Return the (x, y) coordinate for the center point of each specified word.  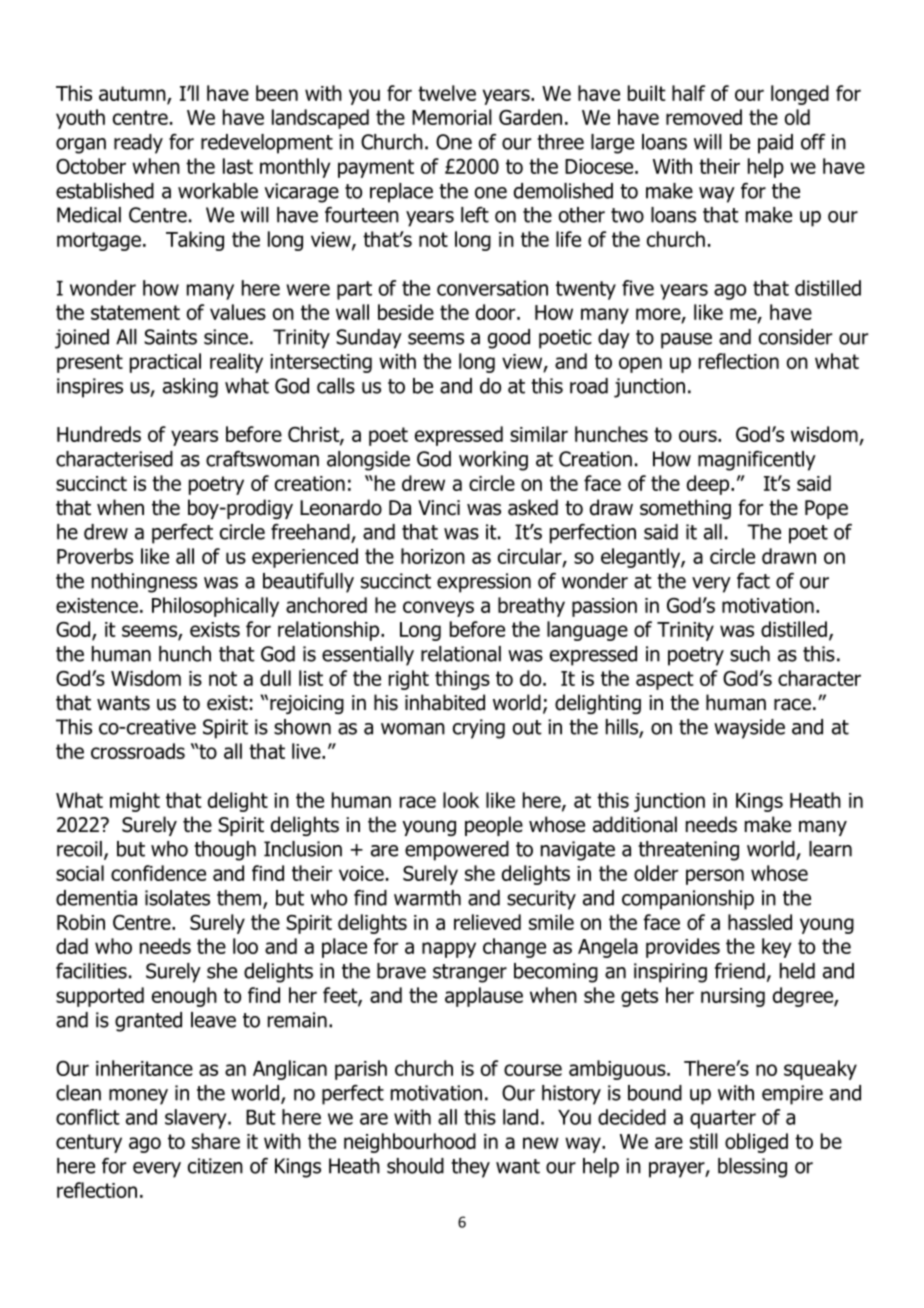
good (509, 339)
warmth (427, 898)
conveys (438, 609)
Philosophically (215, 607)
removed (704, 117)
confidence (158, 873)
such (750, 654)
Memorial (452, 117)
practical (165, 363)
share (216, 1141)
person (715, 877)
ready (138, 144)
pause (686, 341)
